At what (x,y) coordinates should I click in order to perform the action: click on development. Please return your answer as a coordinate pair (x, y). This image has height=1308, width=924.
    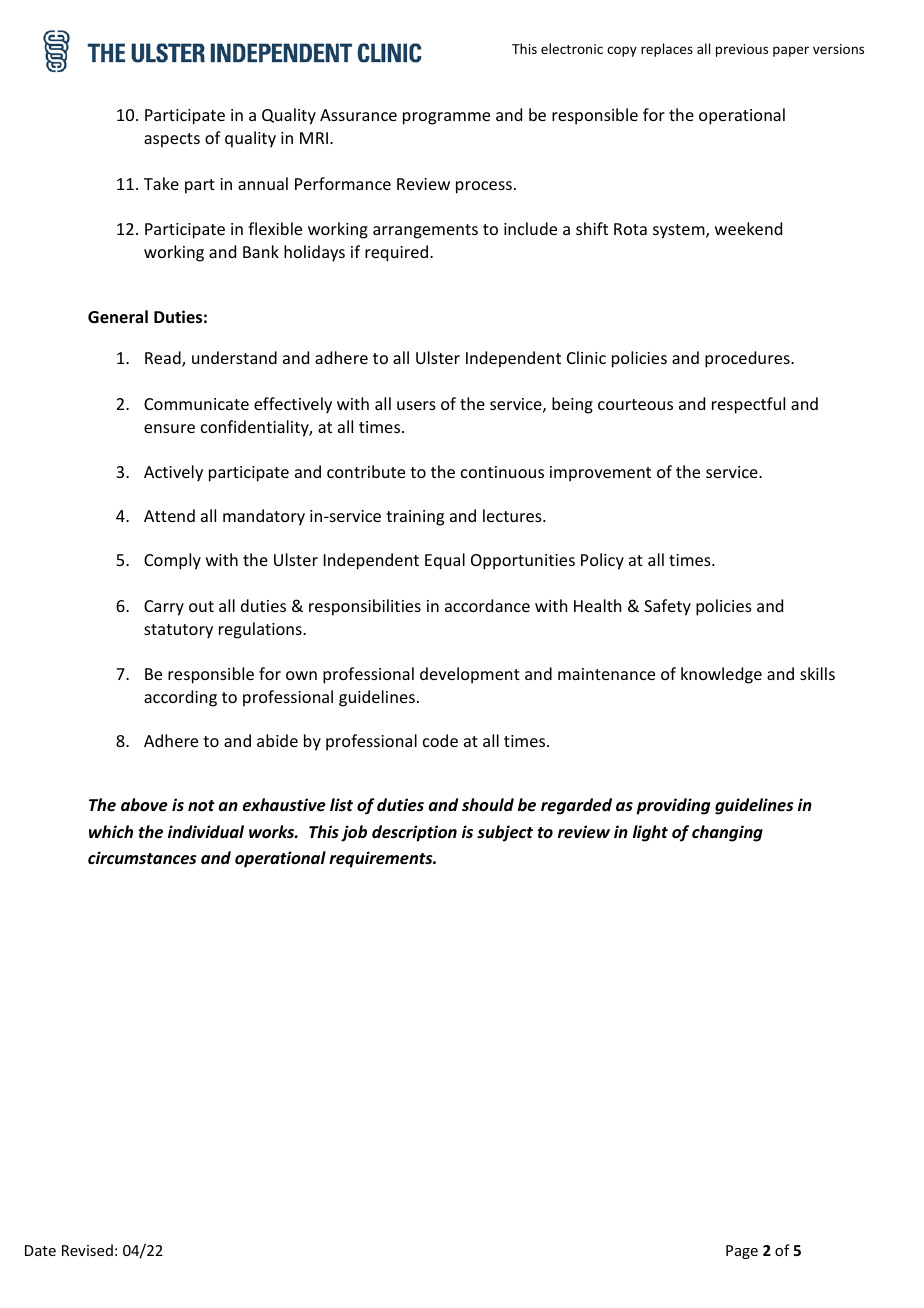
    Looking at the image, I should click on (470, 675).
